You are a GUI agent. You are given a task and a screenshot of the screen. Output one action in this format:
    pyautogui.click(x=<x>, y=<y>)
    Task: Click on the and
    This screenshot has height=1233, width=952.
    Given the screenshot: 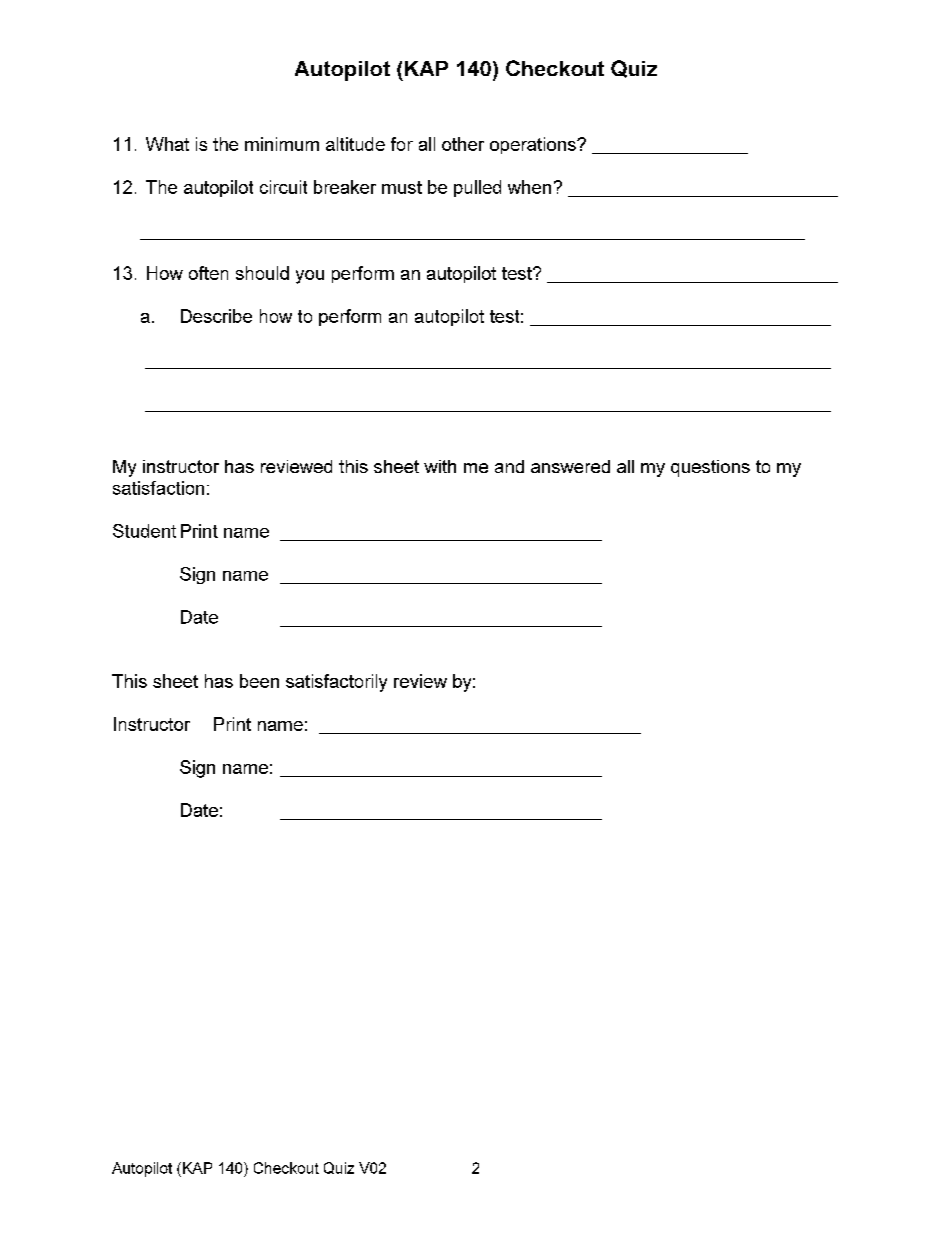 What is the action you would take?
    pyautogui.click(x=509, y=466)
